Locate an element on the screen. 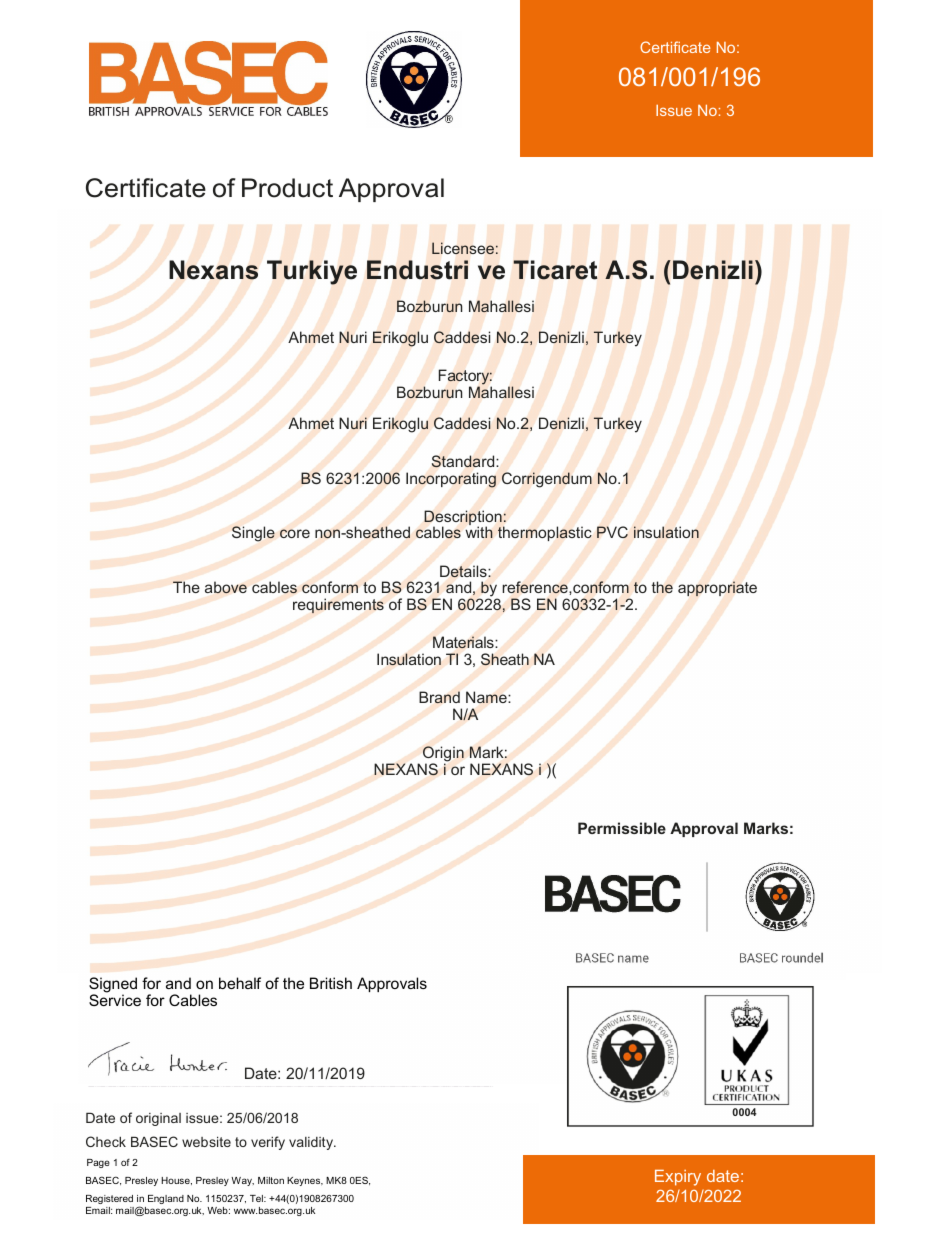 This screenshot has height=1233, width=952. Single is located at coordinates (253, 534).
